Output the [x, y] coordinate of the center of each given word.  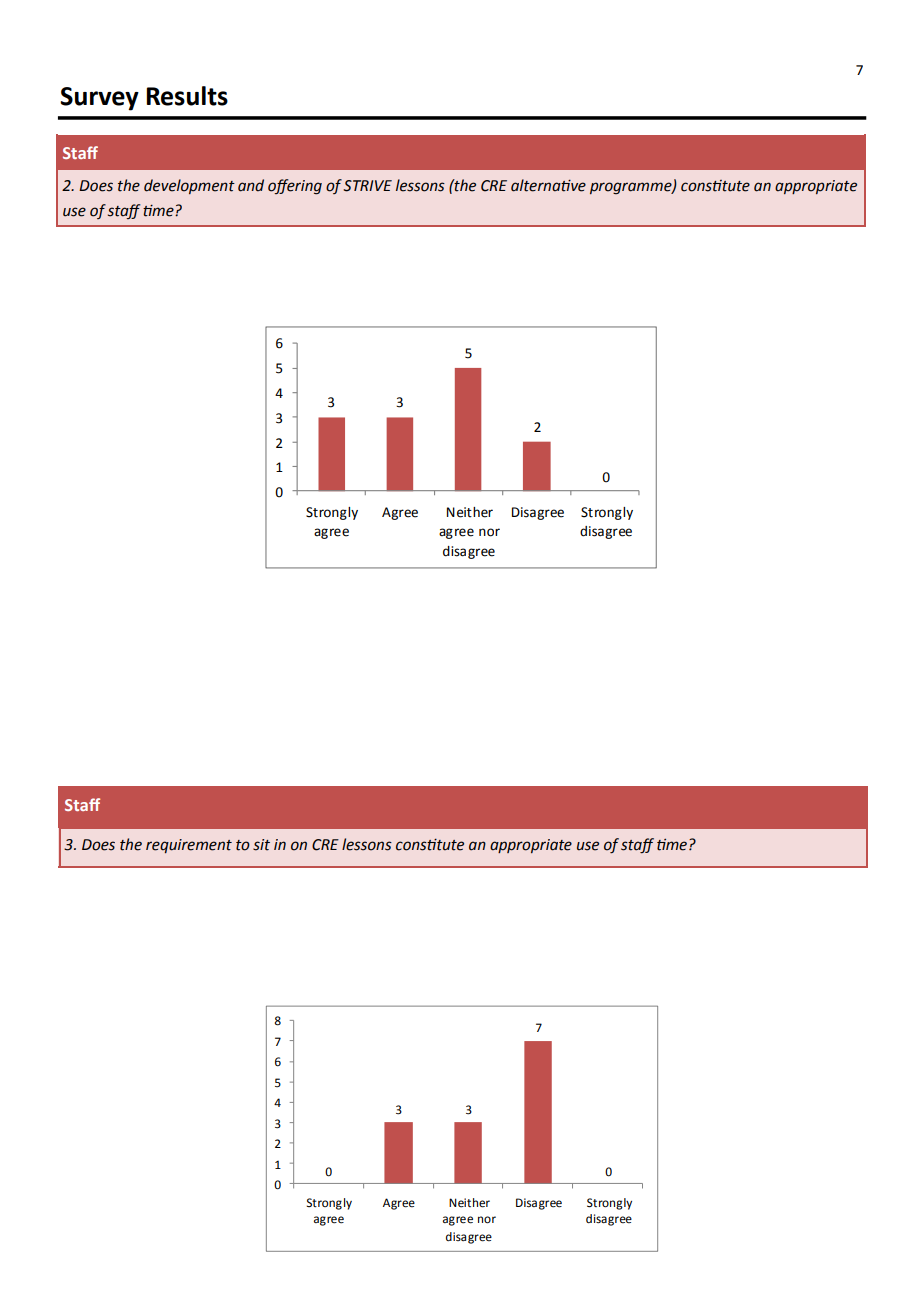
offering [295, 187]
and [251, 185]
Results [187, 96]
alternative [548, 185]
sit [261, 845]
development [189, 186]
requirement [189, 846]
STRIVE [367, 186]
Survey [99, 99]
